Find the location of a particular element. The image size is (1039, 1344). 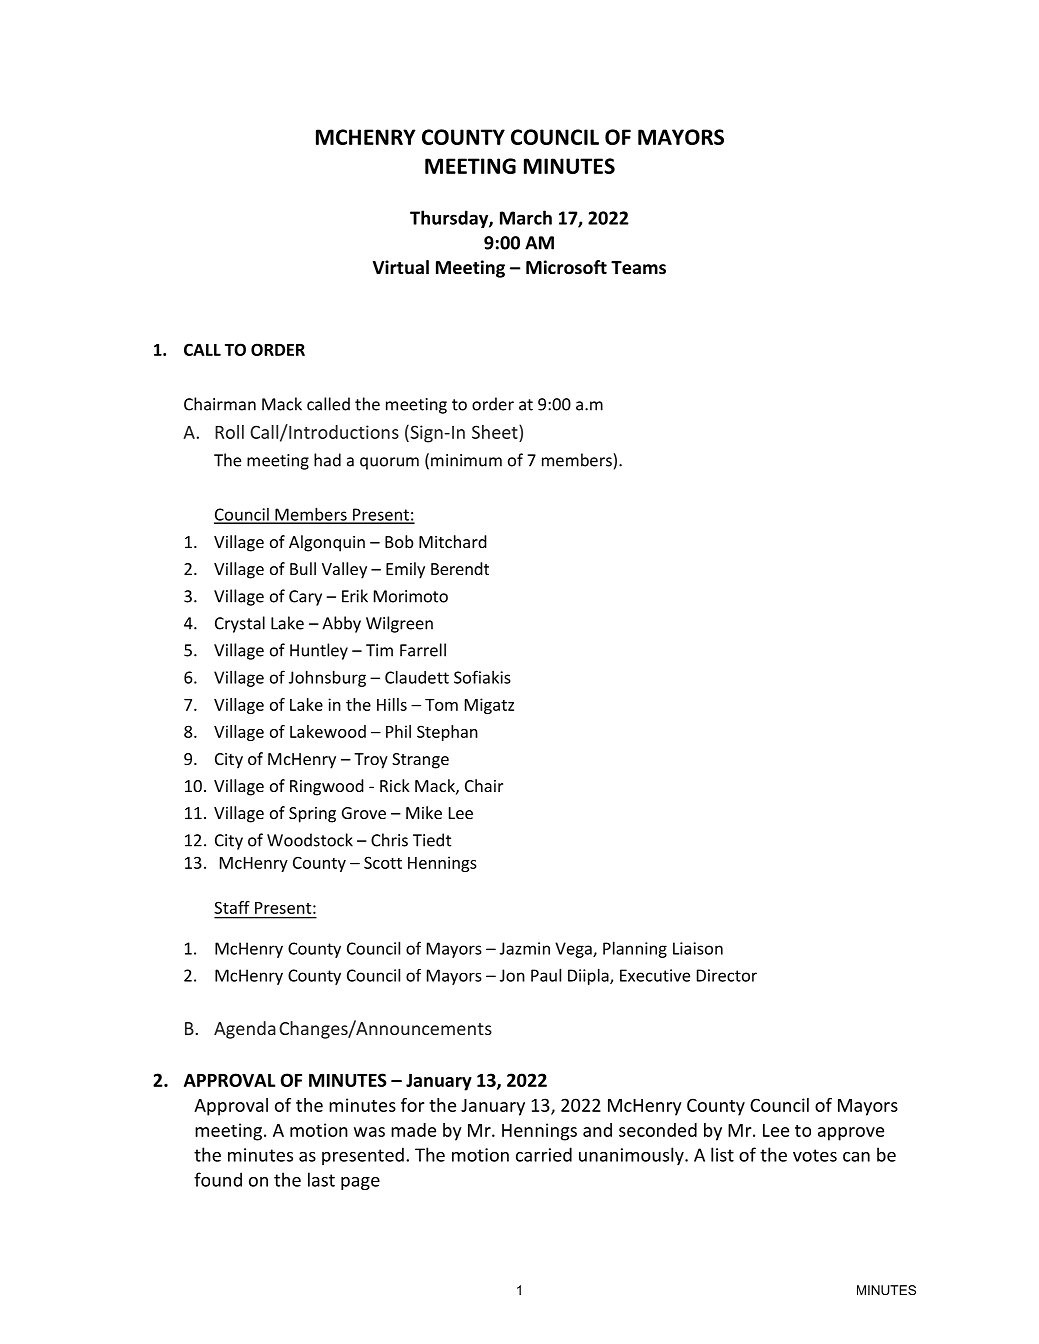

Woodstock is located at coordinates (310, 840).
